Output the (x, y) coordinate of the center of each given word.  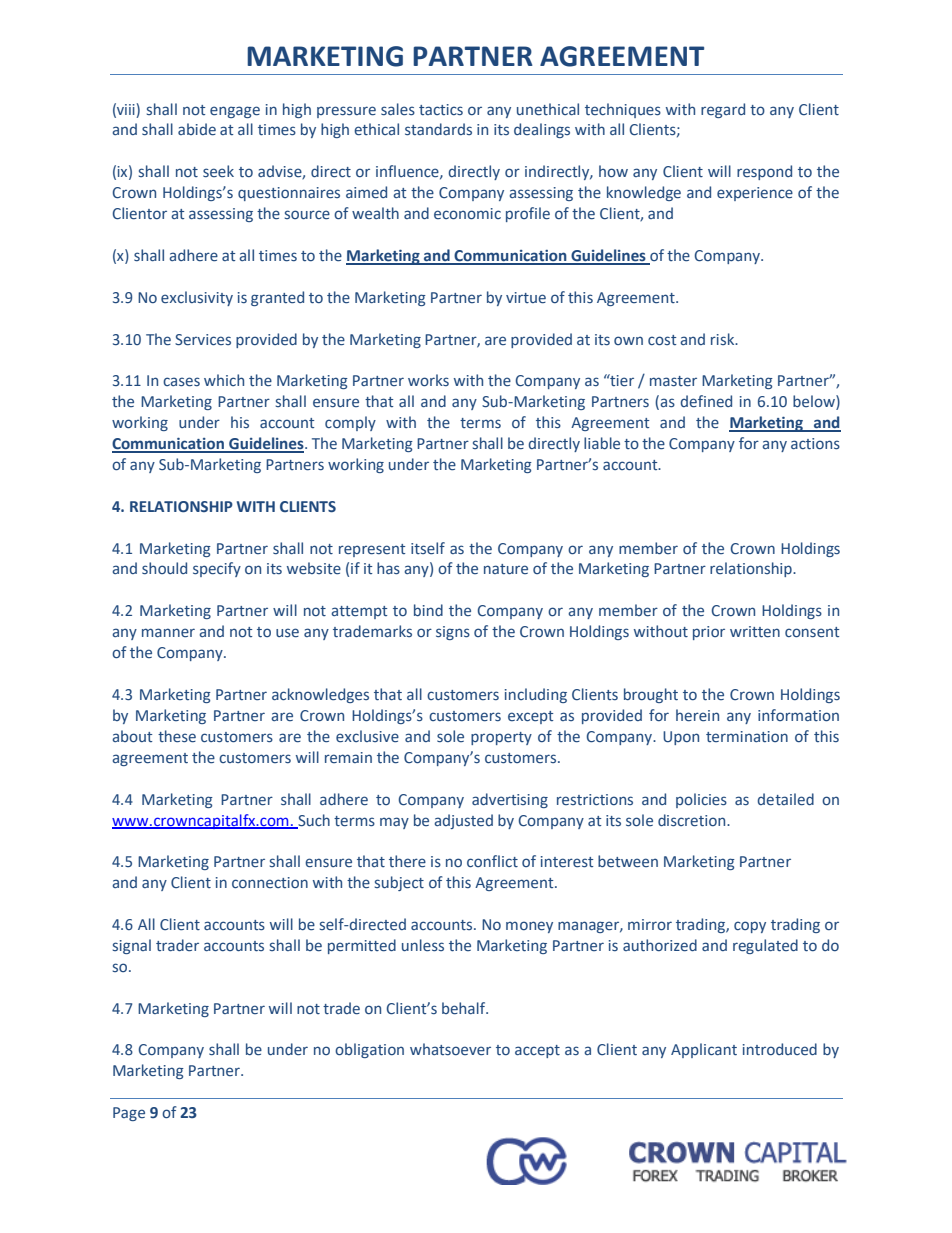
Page (129, 1114)
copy (750, 927)
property (501, 738)
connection (270, 882)
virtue (526, 298)
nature (506, 569)
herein (697, 715)
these (177, 736)
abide (197, 129)
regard (723, 110)
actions (815, 443)
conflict (492, 861)
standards (438, 129)
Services (203, 340)
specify (217, 569)
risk (724, 339)
